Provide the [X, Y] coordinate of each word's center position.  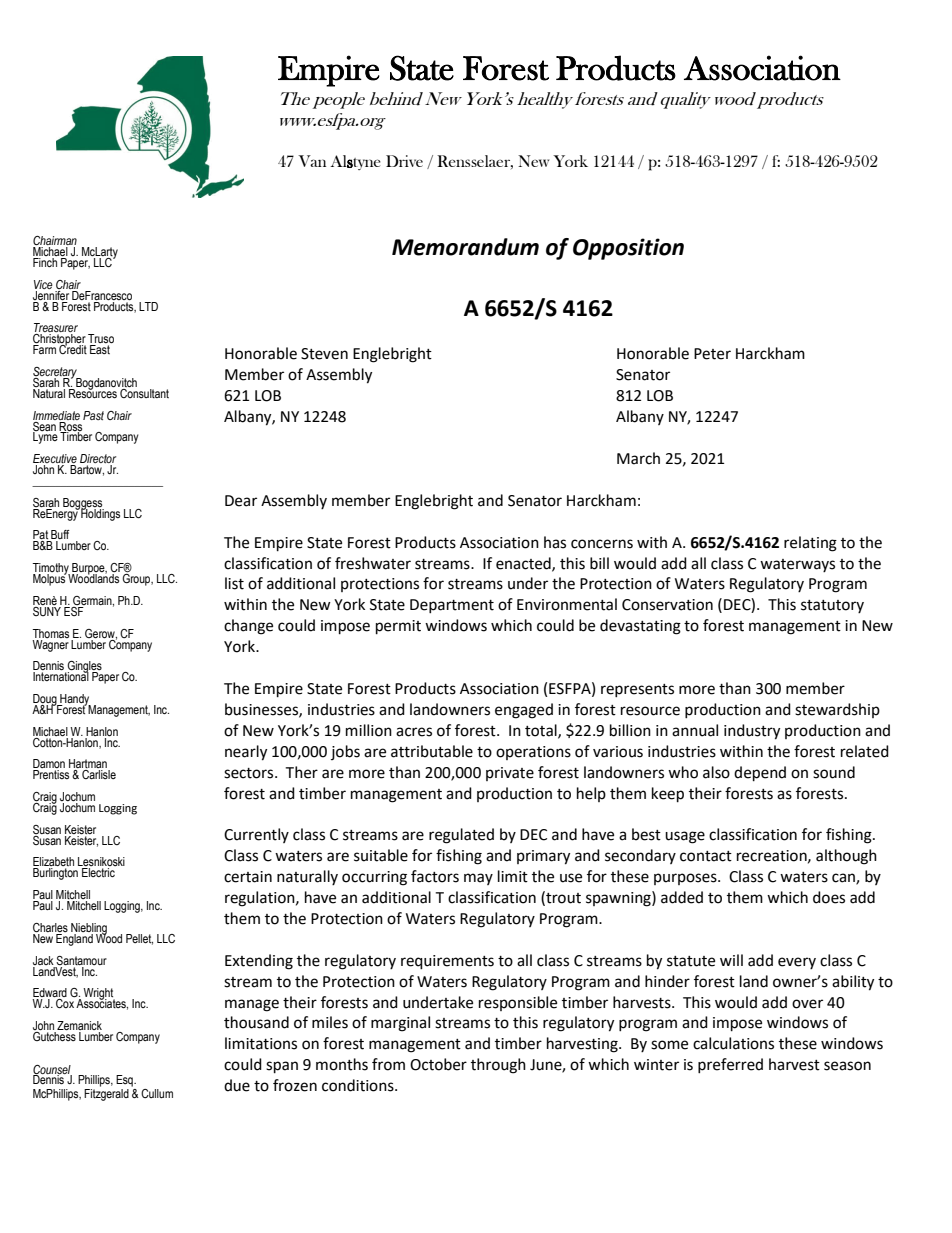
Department [452, 606]
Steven [324, 354]
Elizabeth [53, 863]
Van [312, 161]
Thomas [50, 633]
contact [706, 856]
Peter [712, 354]
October [438, 1064]
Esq [125, 1081]
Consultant [143, 392]
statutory [832, 606]
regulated [461, 836]
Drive [404, 161]
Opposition [628, 249]
